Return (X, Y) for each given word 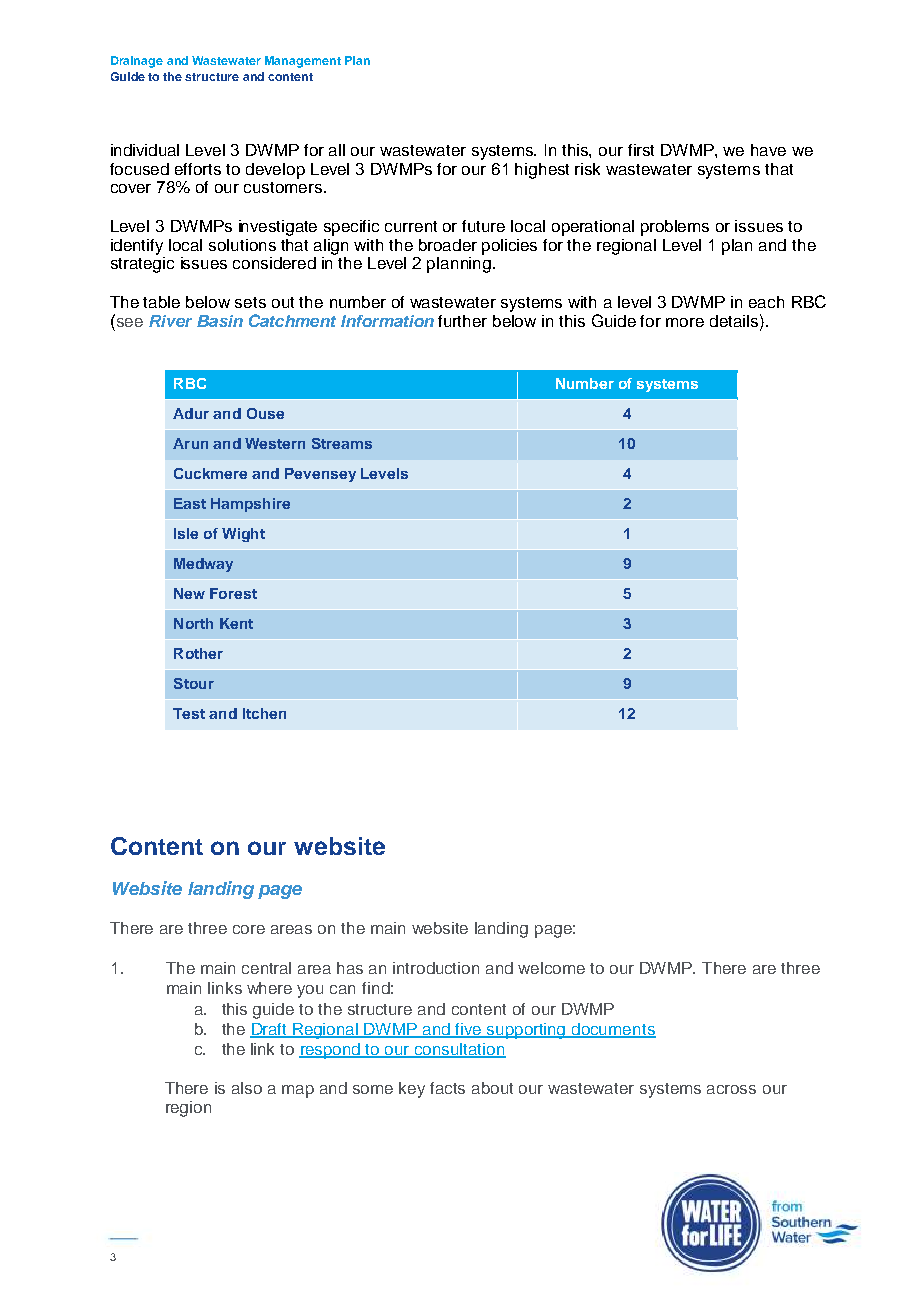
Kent (236, 623)
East (190, 503)
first (641, 150)
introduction (436, 968)
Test (189, 713)
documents (613, 1030)
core (249, 929)
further (462, 321)
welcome (551, 968)
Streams (342, 443)
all (337, 150)
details (735, 320)
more (685, 322)
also (247, 1088)
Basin (220, 321)
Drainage (137, 62)
